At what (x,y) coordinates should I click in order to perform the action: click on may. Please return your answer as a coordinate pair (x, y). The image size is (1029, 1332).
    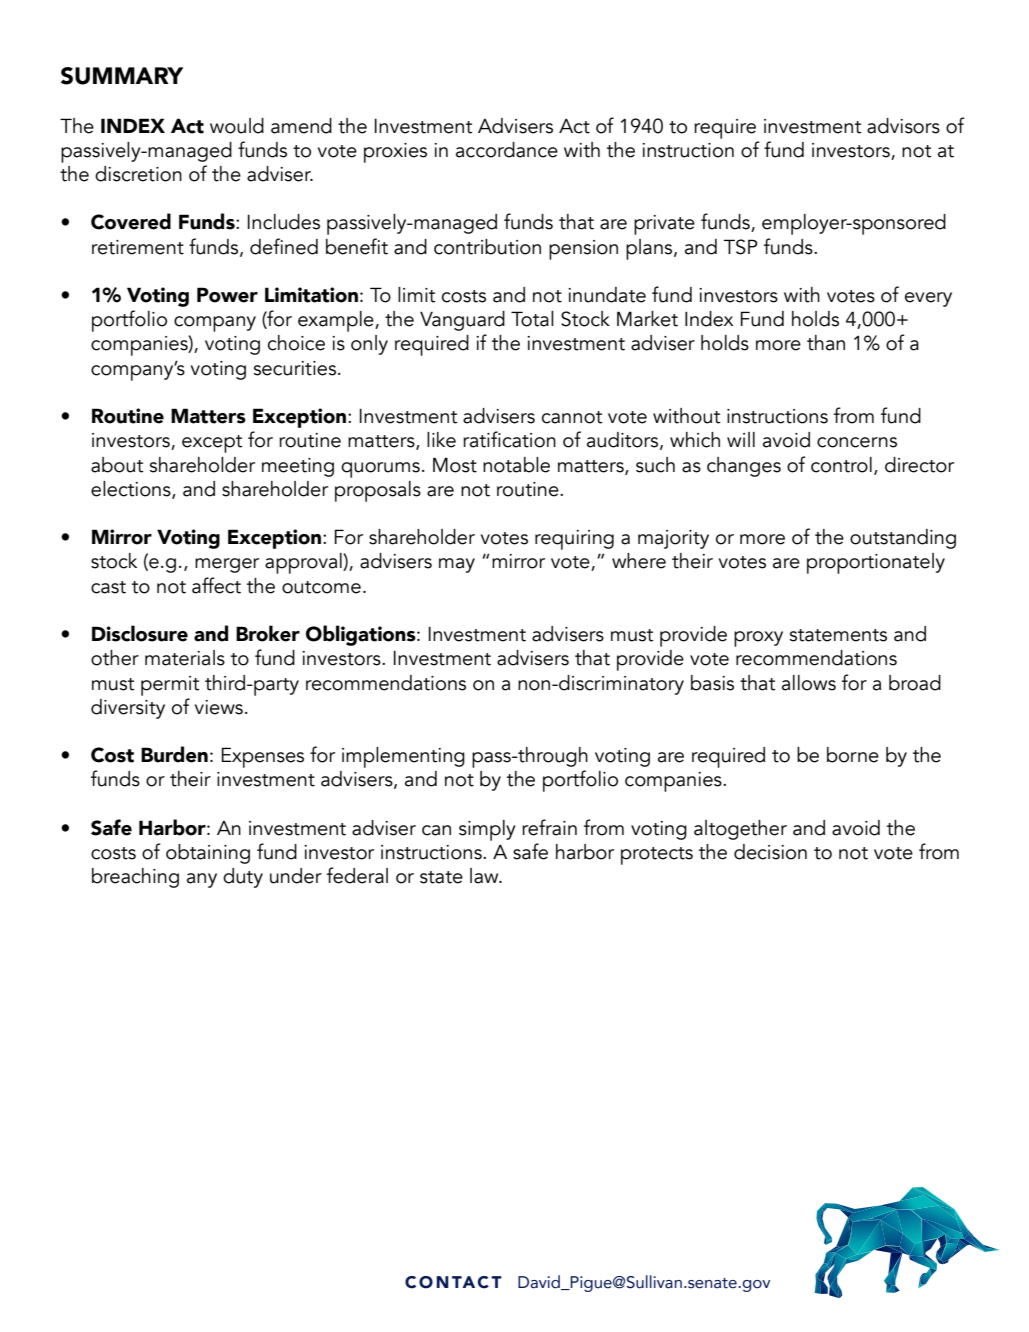
    Looking at the image, I should click on (457, 565).
